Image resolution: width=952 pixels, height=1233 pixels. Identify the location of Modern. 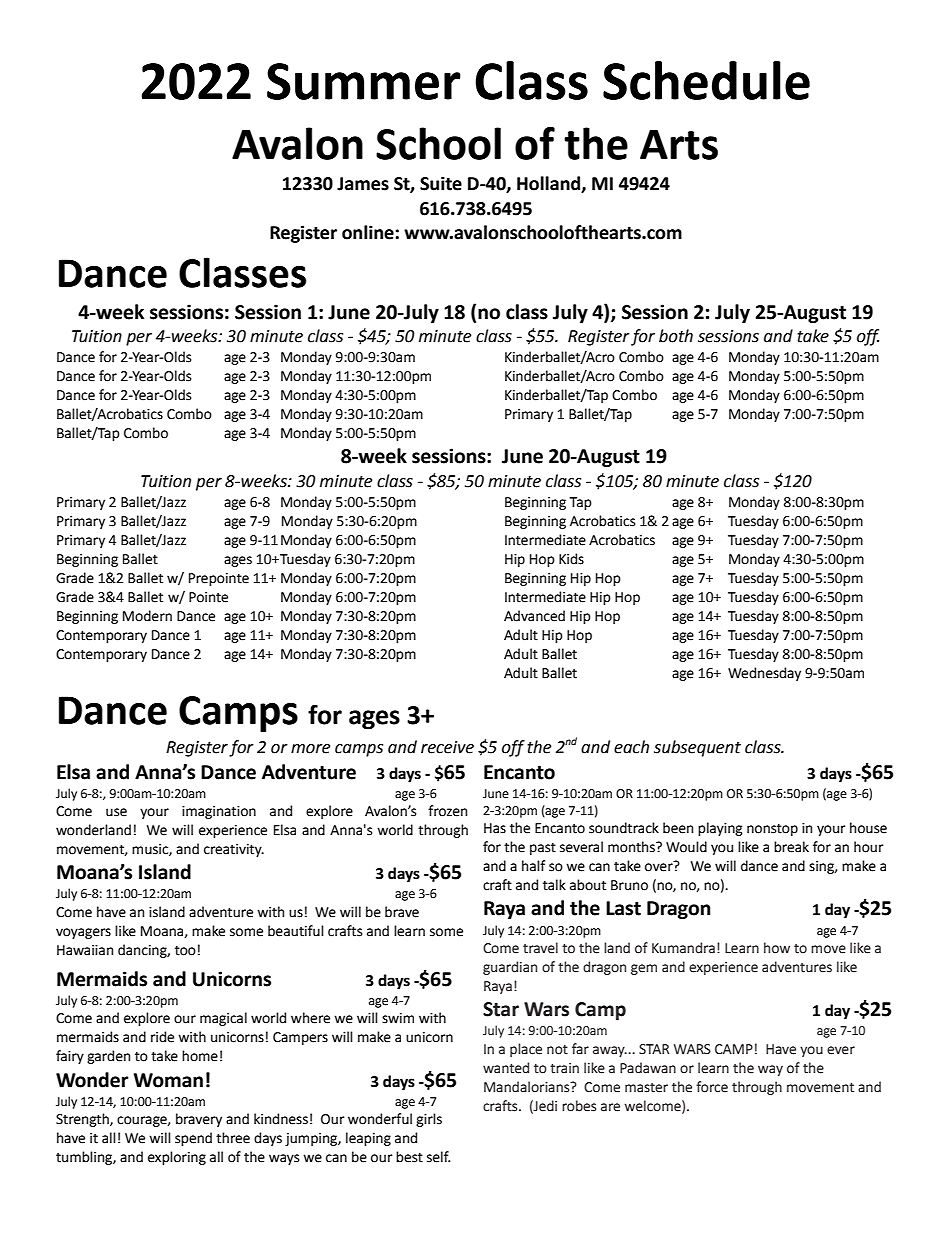
(147, 616).
